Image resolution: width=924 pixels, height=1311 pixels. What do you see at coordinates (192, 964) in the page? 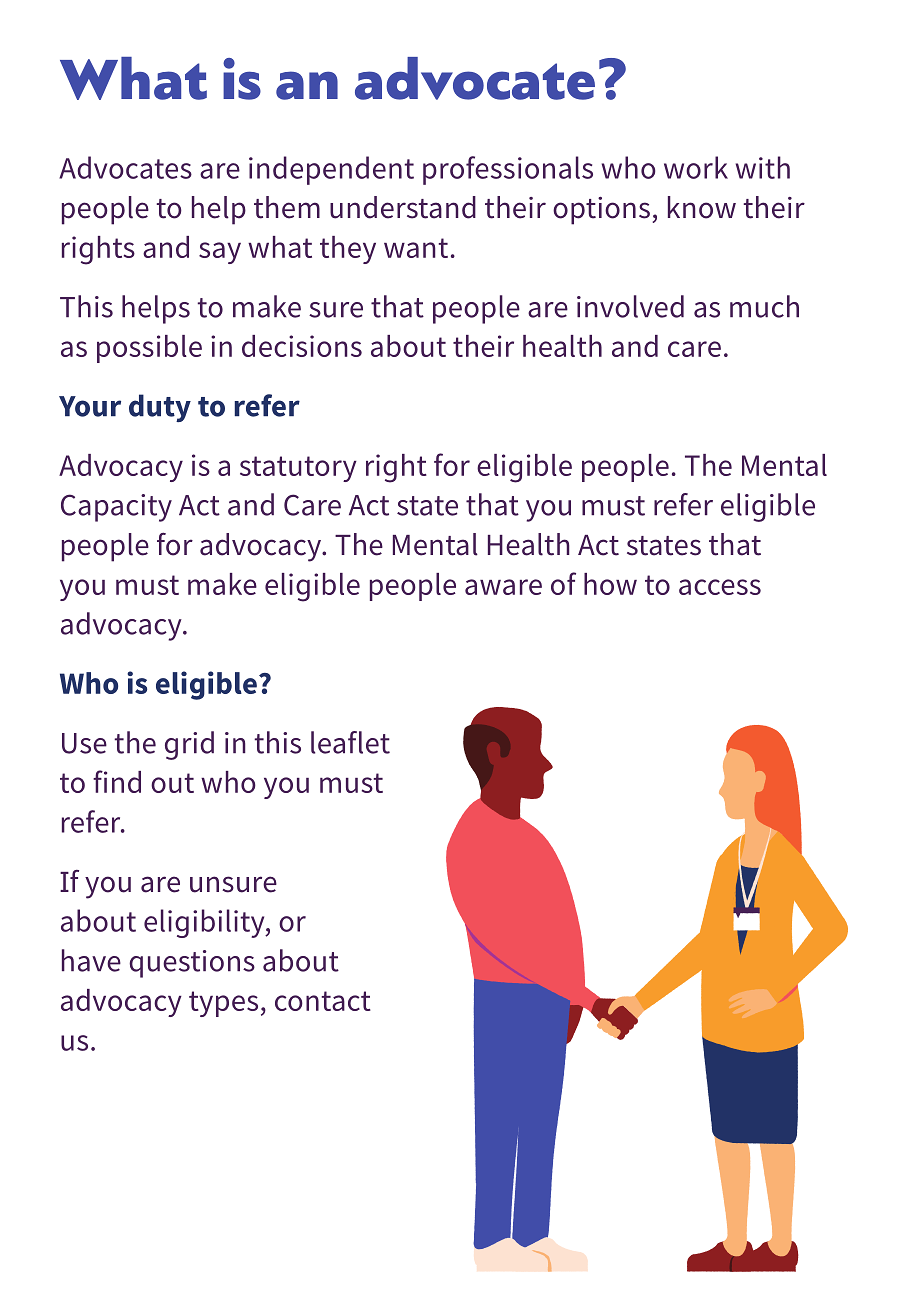
I see `questions` at bounding box center [192, 964].
